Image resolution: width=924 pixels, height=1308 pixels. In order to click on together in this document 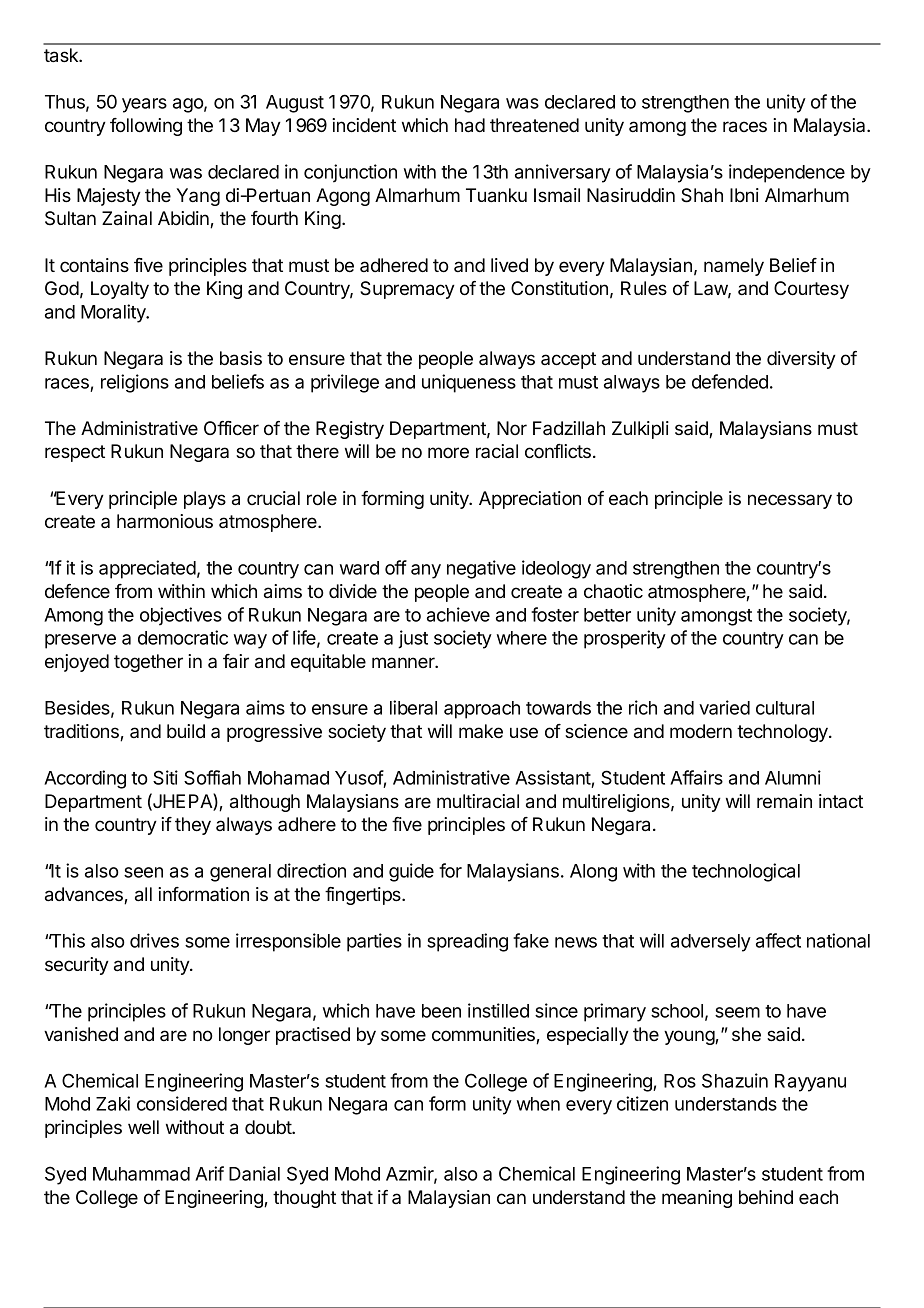, I will do `click(148, 663)`.
